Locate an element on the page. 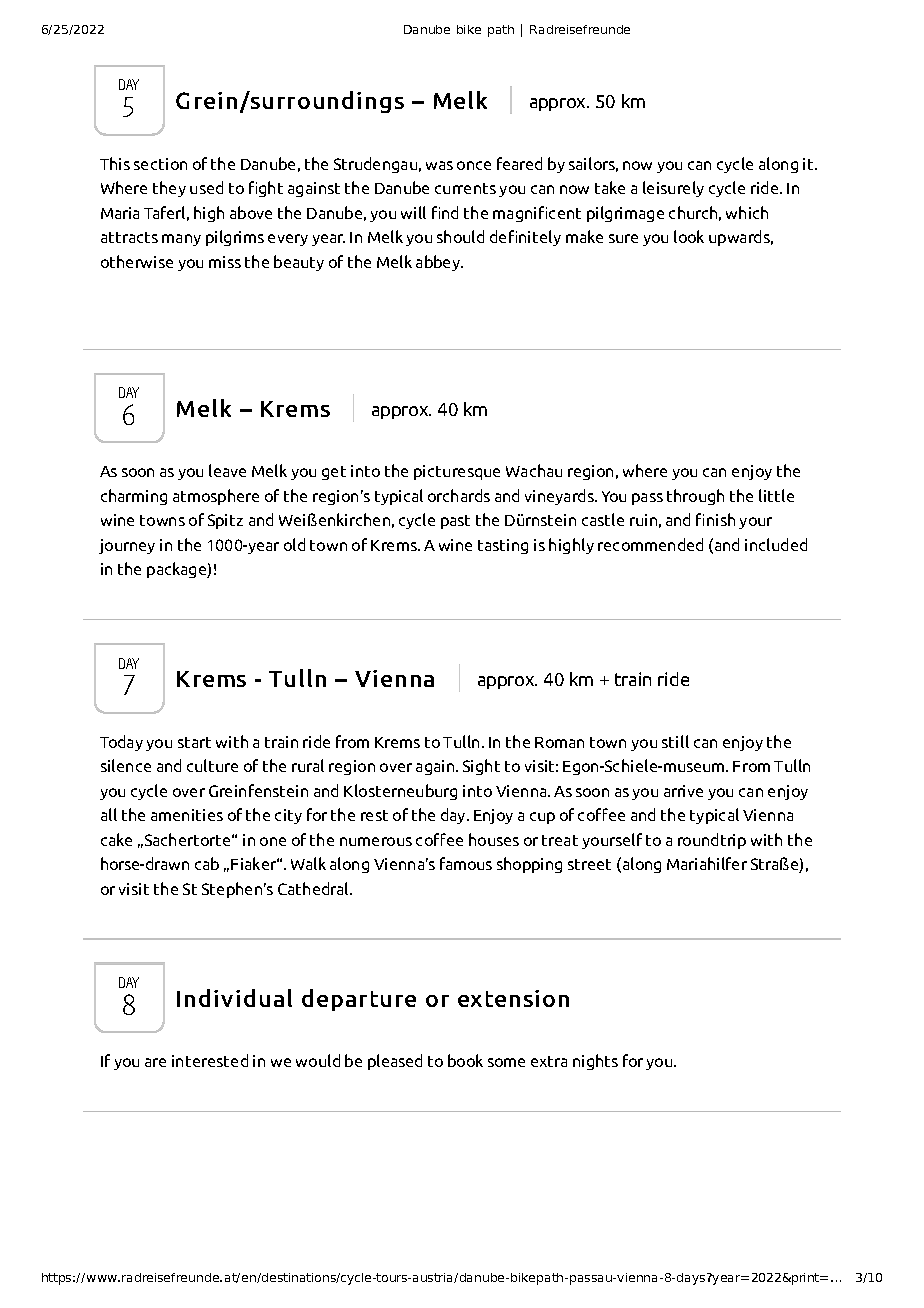  tasting is located at coordinates (503, 546).
